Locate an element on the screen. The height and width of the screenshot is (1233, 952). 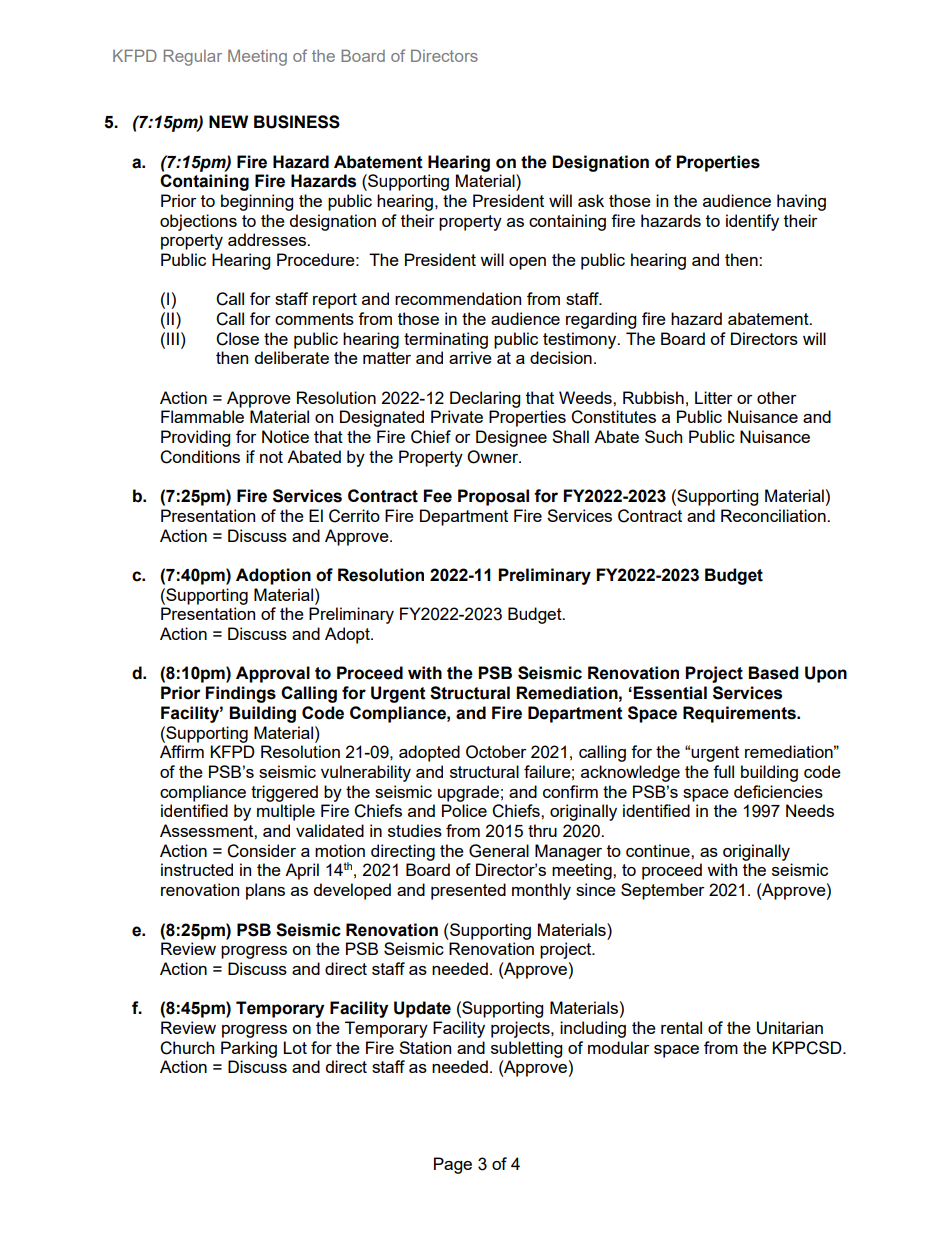
Based is located at coordinates (773, 673).
